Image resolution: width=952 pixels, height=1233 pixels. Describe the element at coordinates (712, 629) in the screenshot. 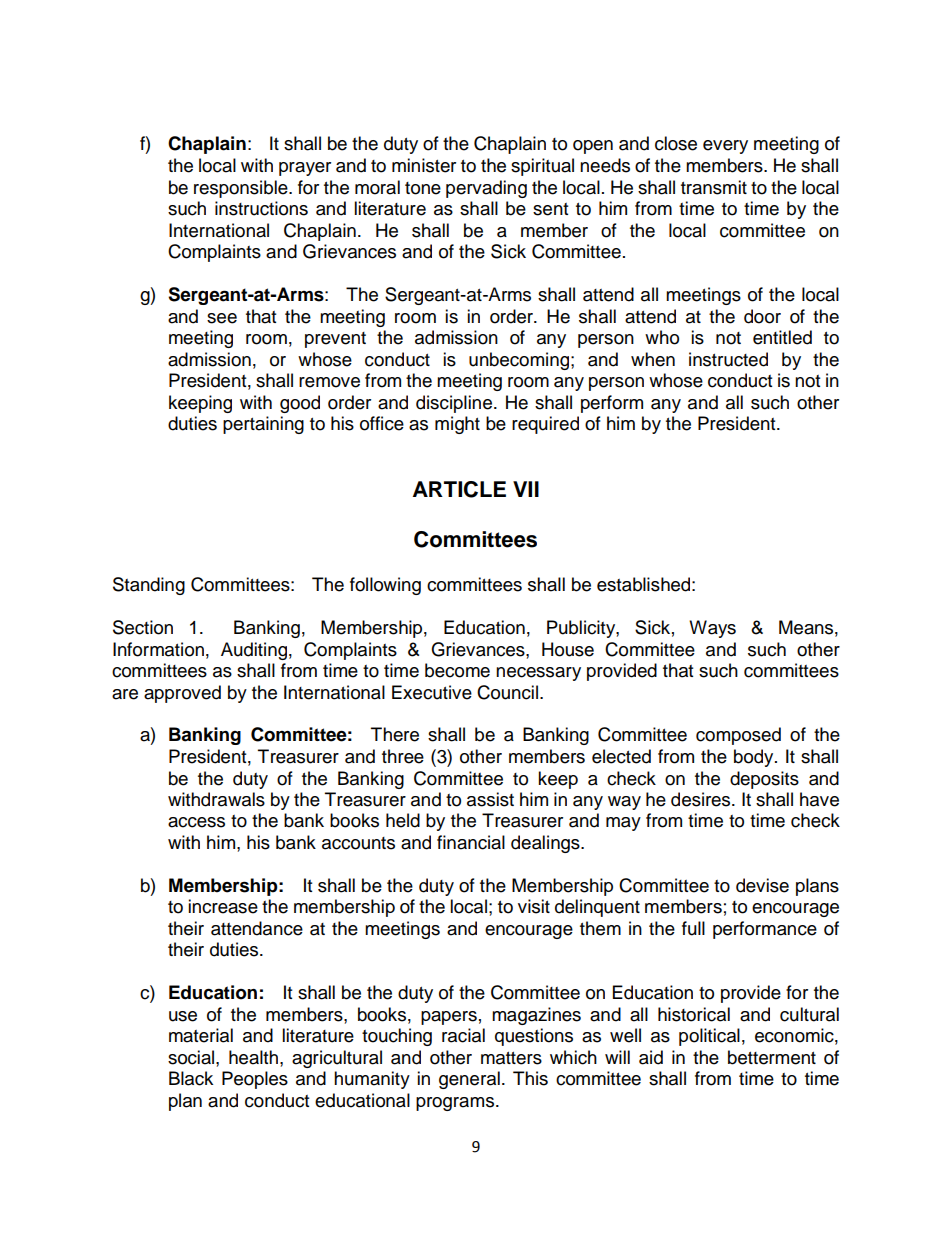

I see `Ways` at that location.
